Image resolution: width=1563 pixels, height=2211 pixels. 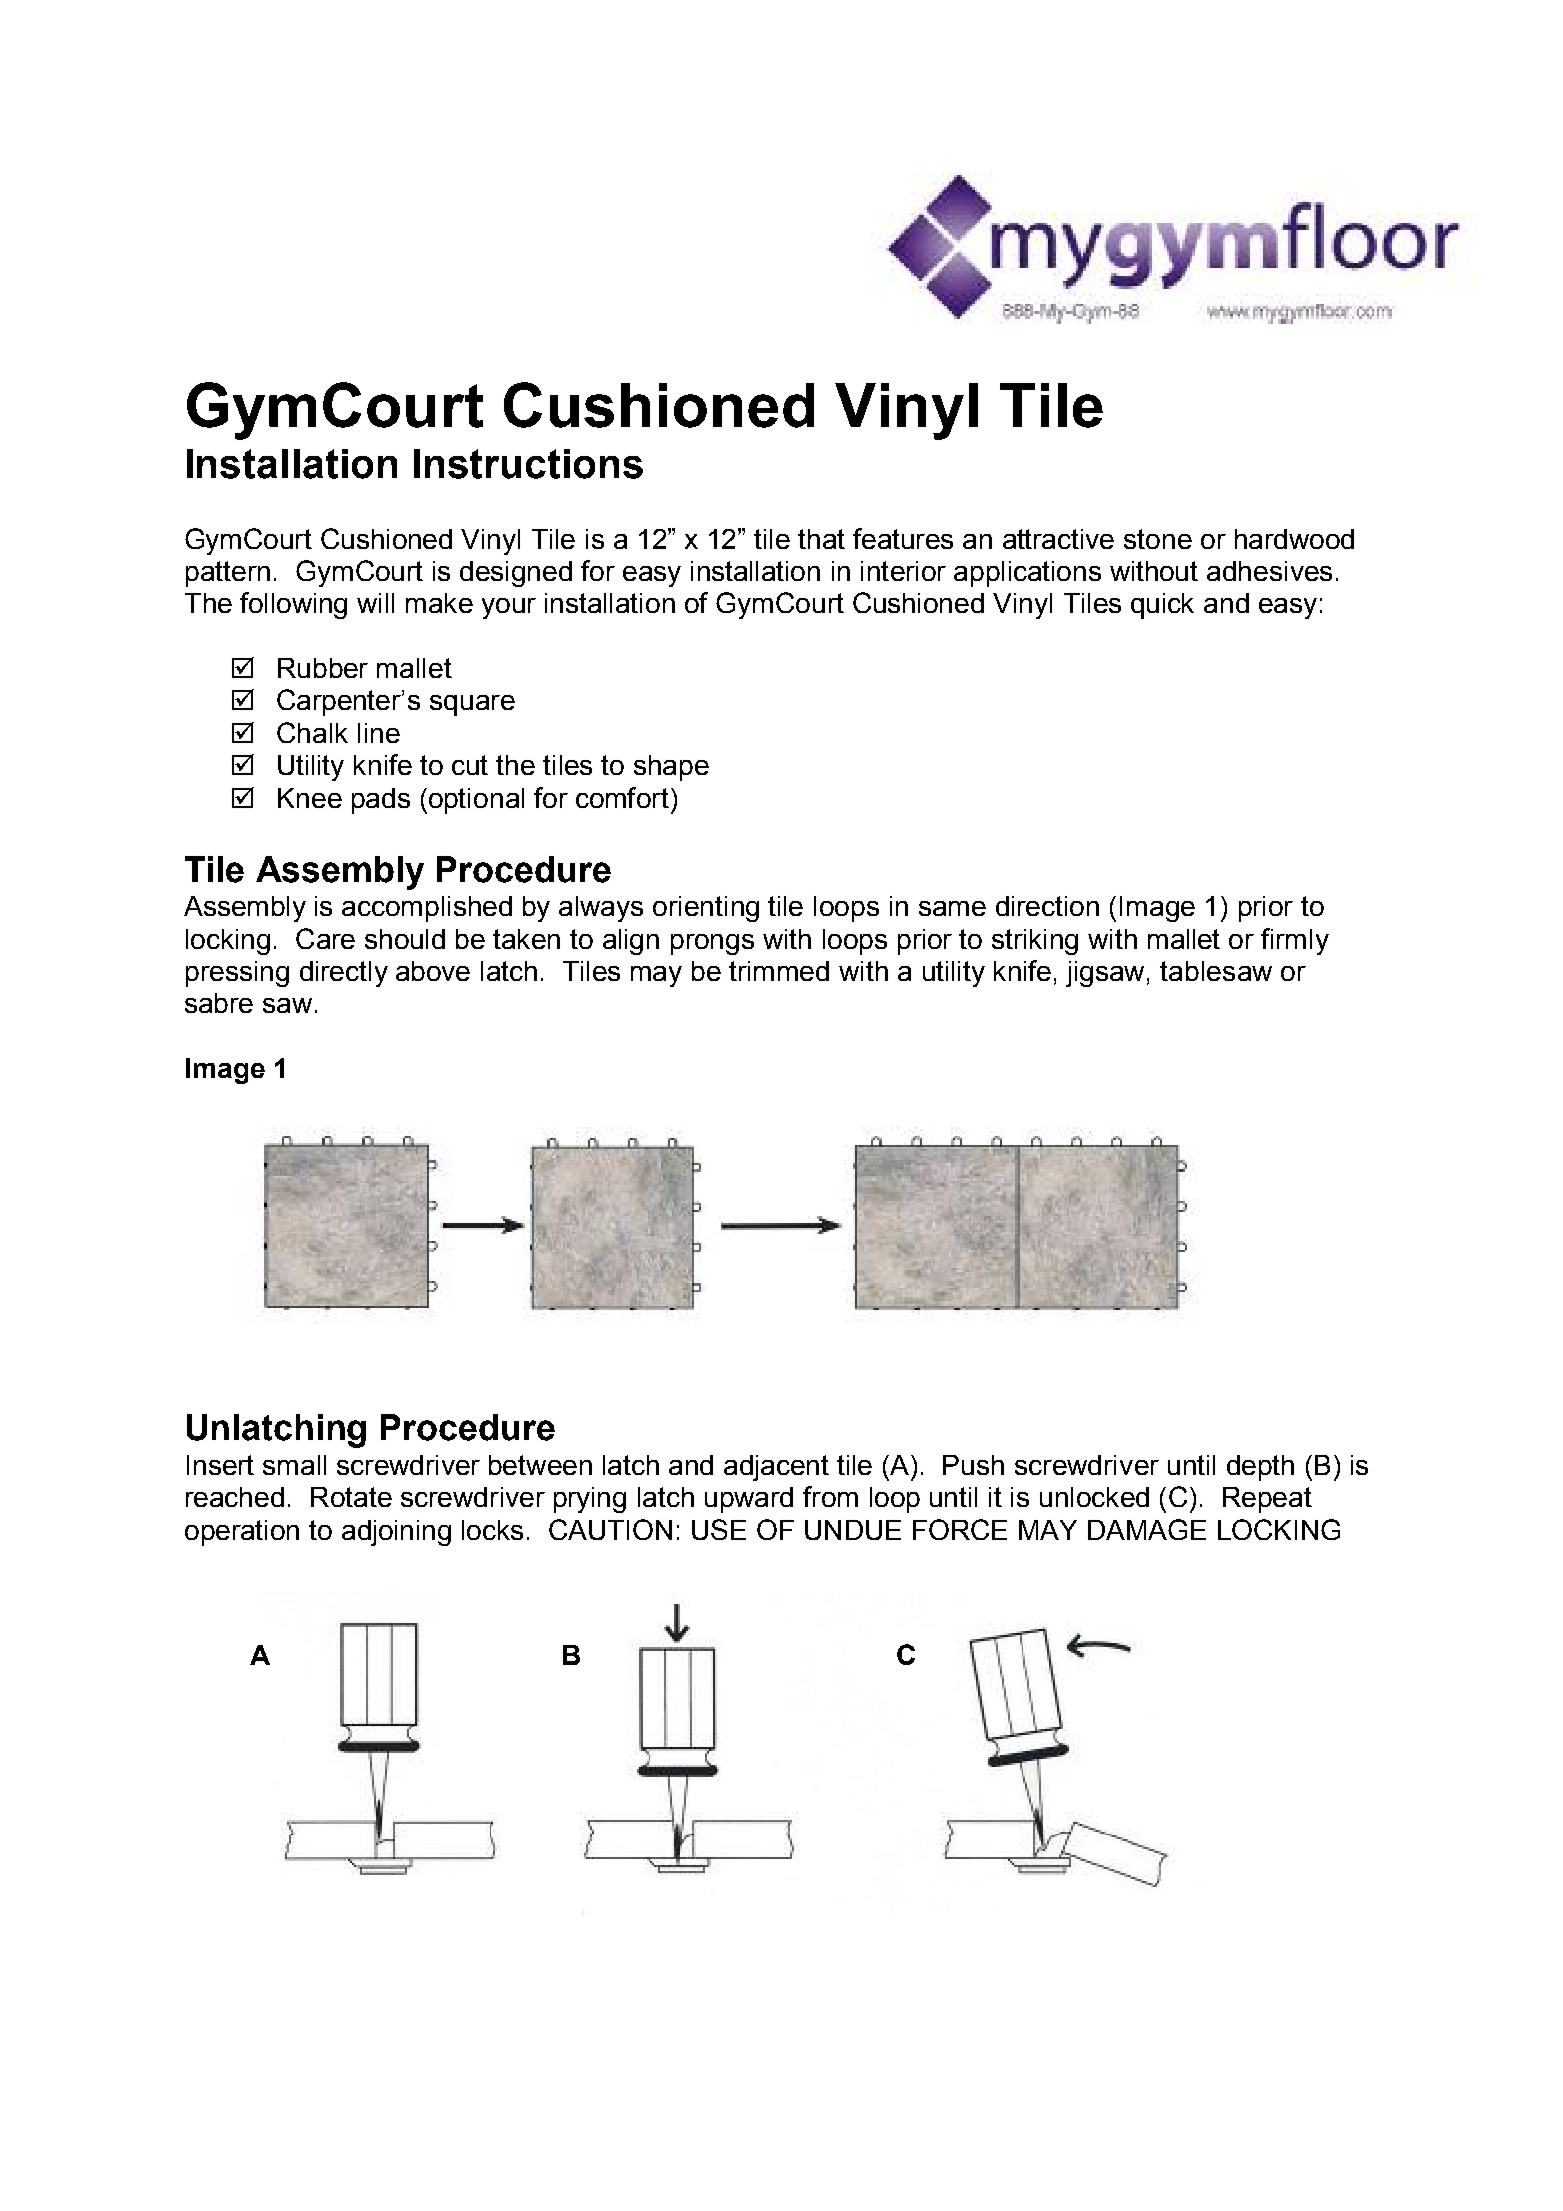 What do you see at coordinates (776, 1468) in the screenshot?
I see `adjacent` at bounding box center [776, 1468].
